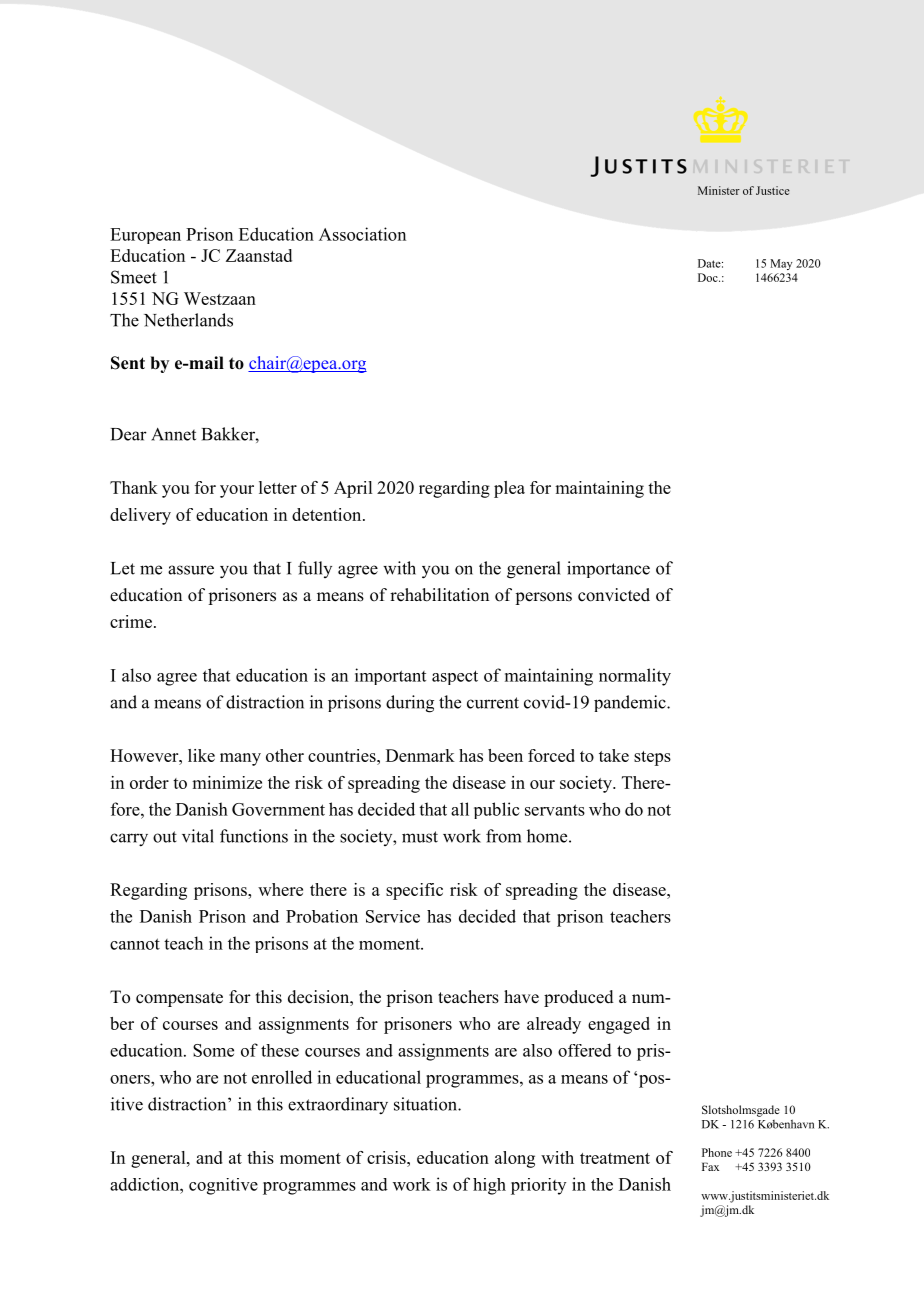 The image size is (924, 1308). Describe the element at coordinates (489, 1186) in the screenshot. I see `high` at that location.
